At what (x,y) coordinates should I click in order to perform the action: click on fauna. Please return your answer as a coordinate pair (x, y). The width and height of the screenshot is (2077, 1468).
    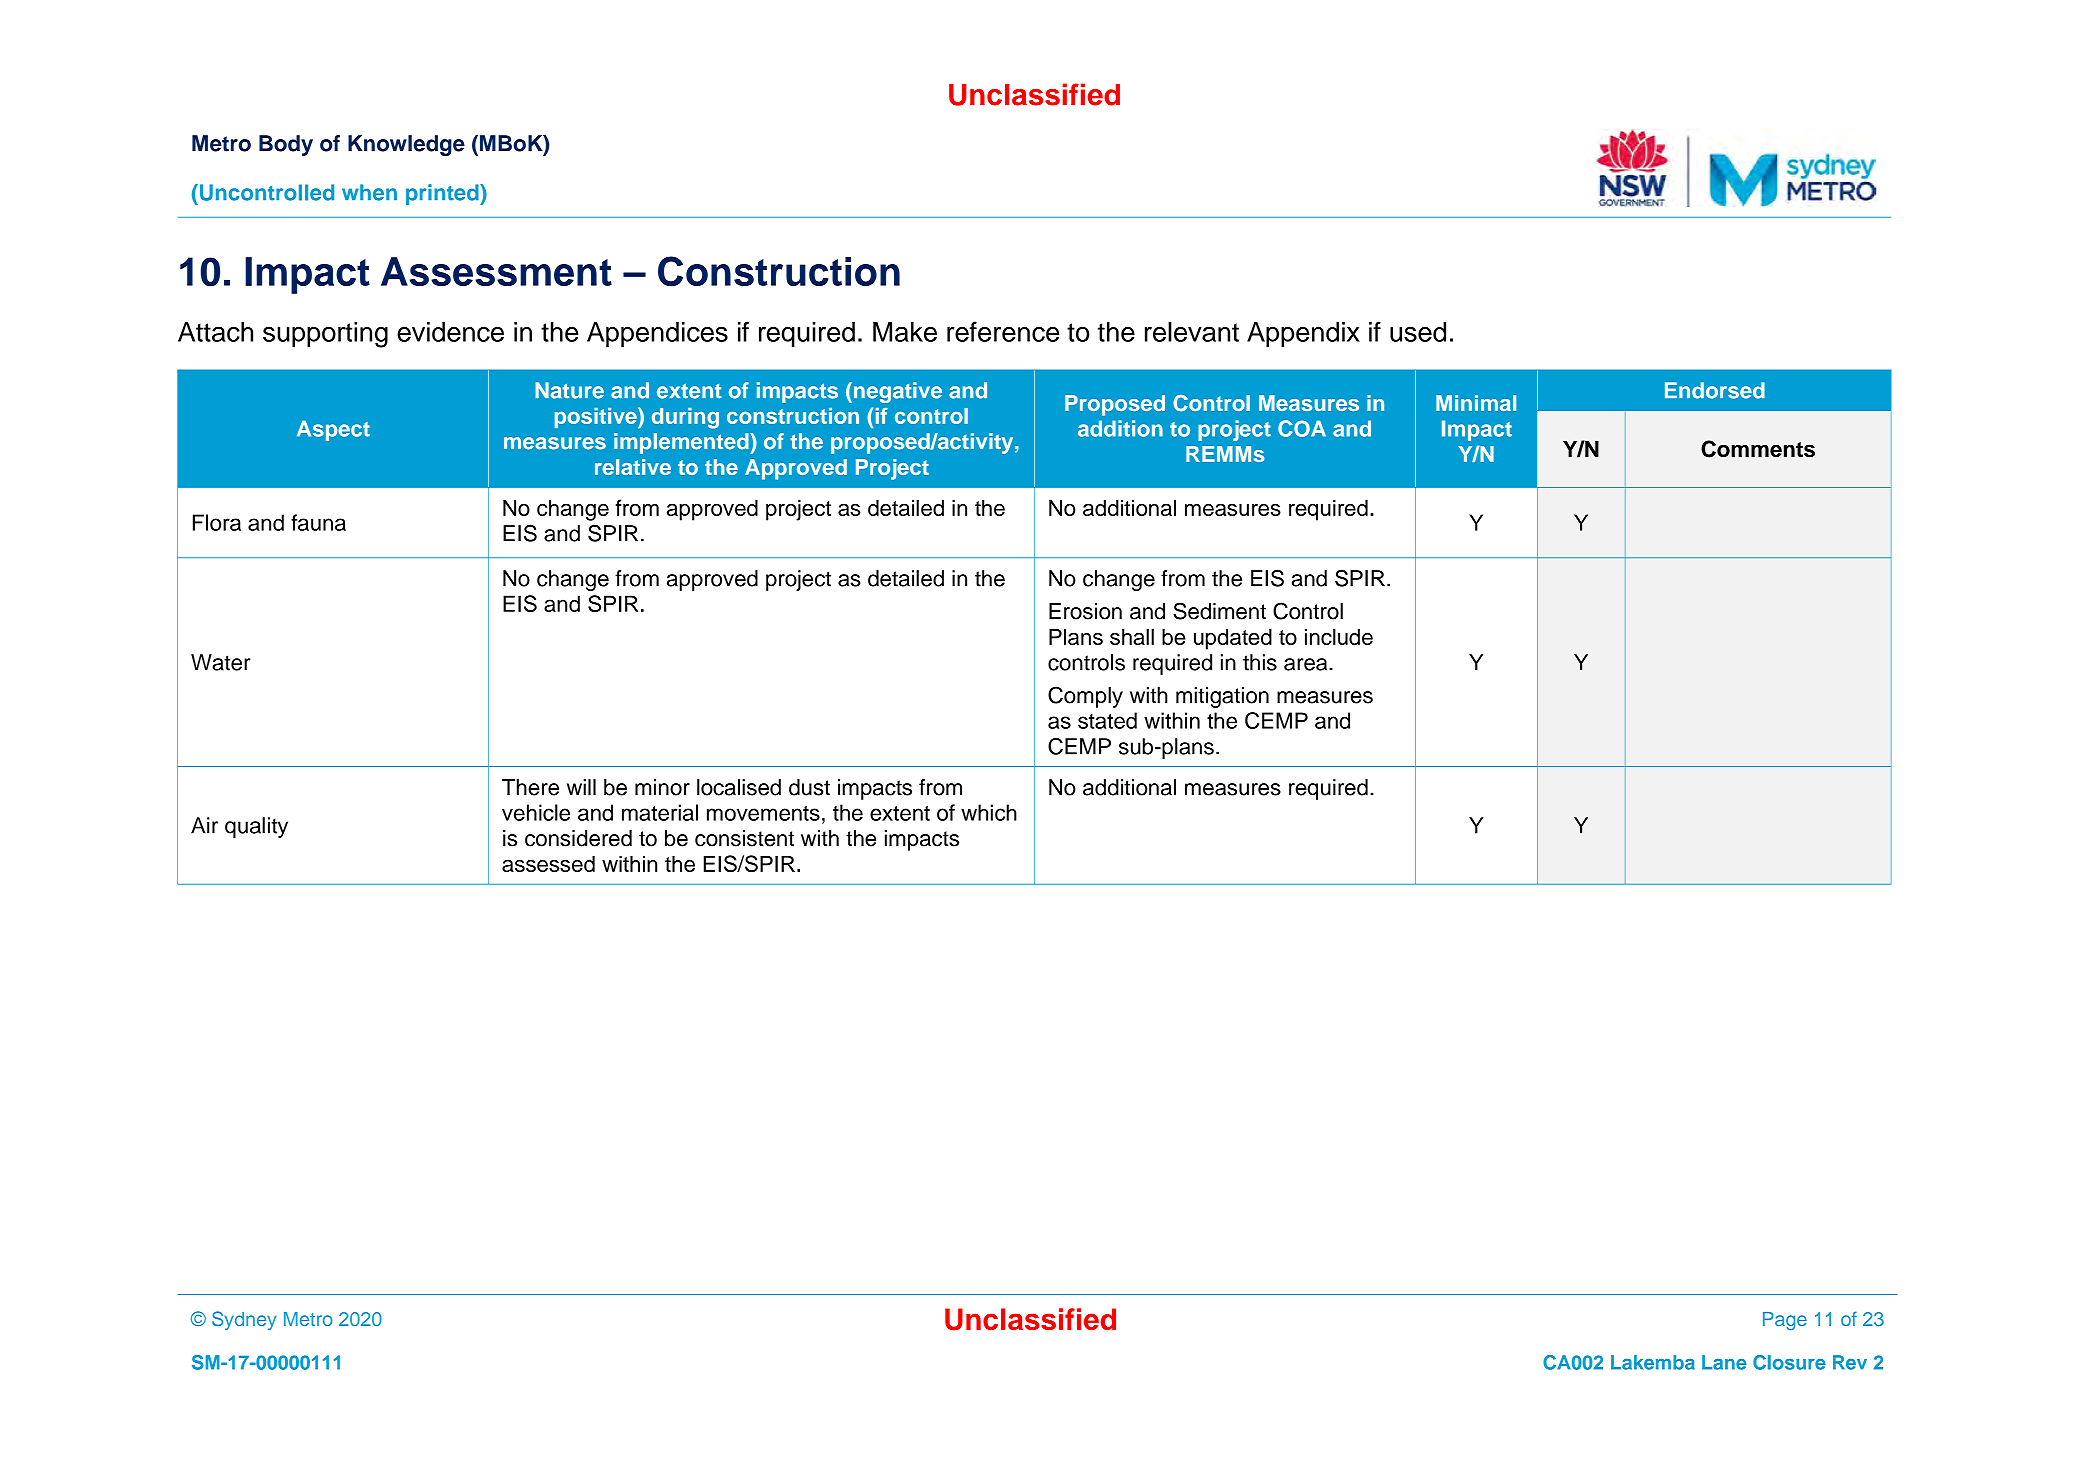
    Looking at the image, I should click on (318, 522).
